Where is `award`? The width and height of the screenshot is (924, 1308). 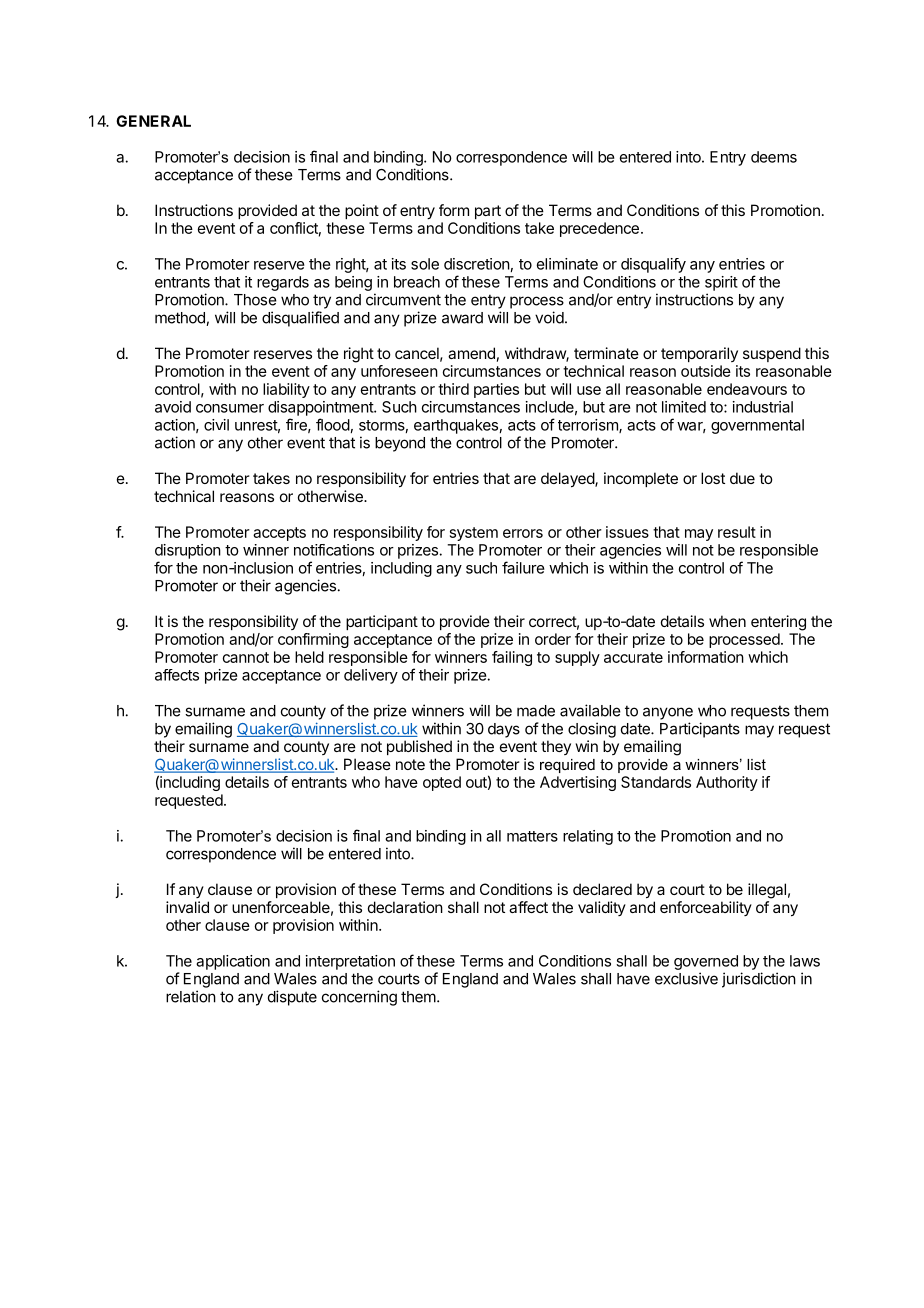
award is located at coordinates (462, 318).
